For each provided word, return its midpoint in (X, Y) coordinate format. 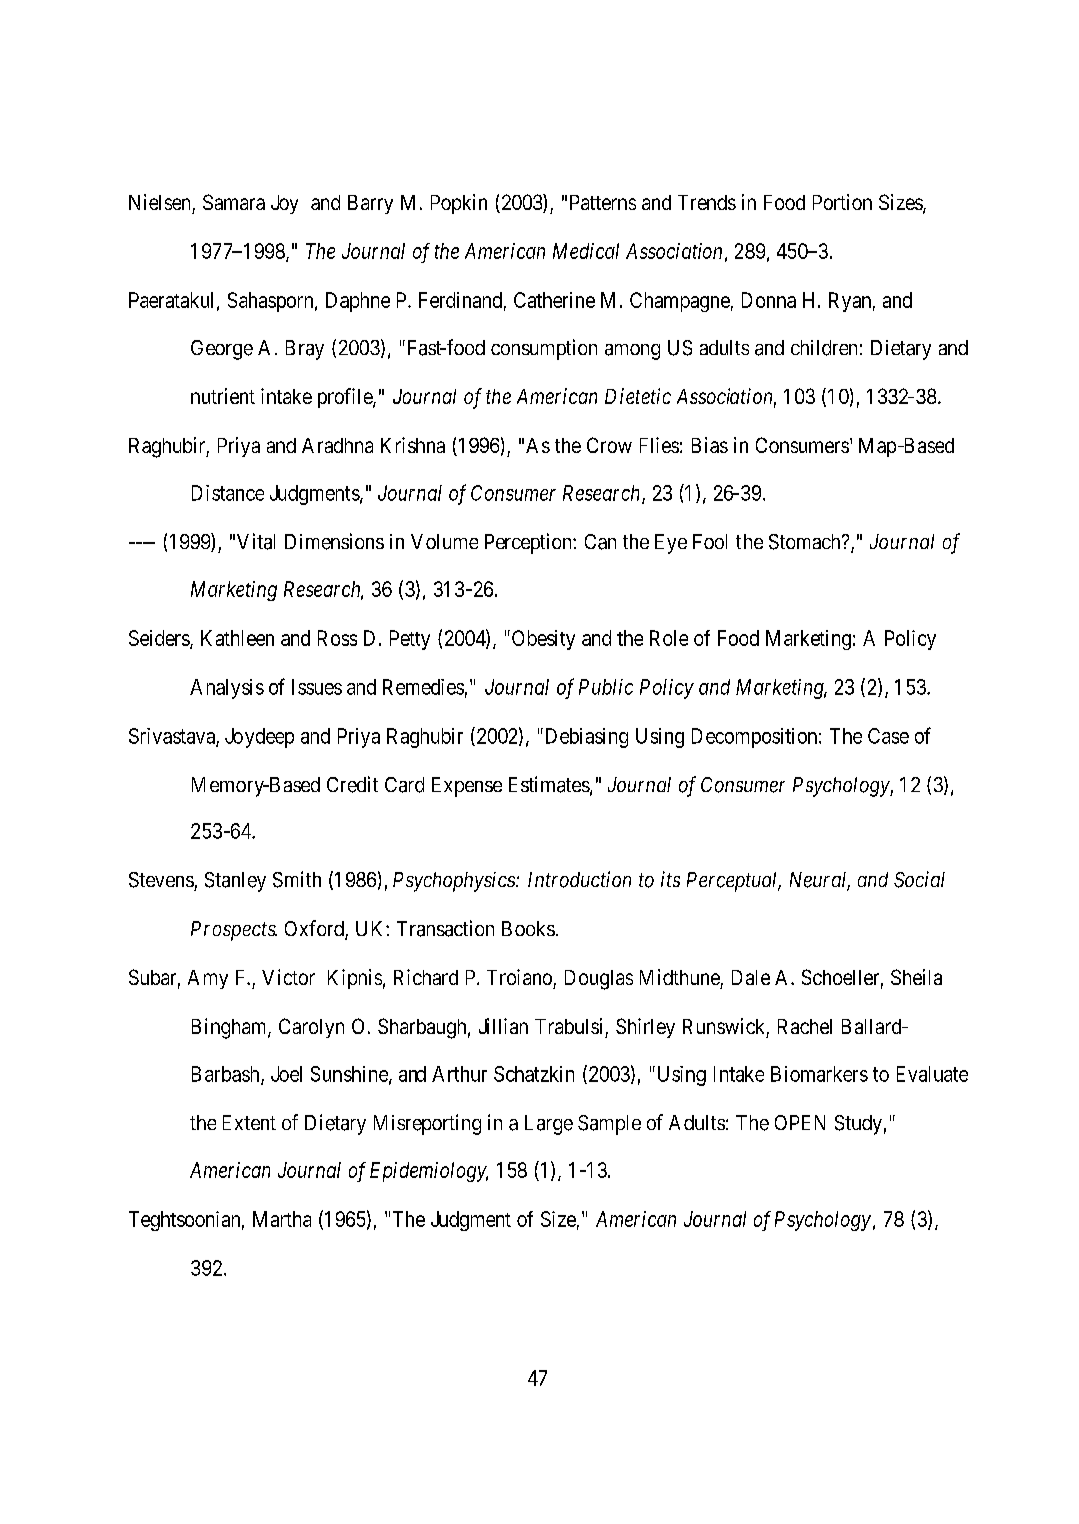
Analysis (227, 689)
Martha (282, 1219)
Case (888, 736)
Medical (586, 251)
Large (549, 1125)
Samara (234, 202)
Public (606, 687)
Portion (842, 202)
